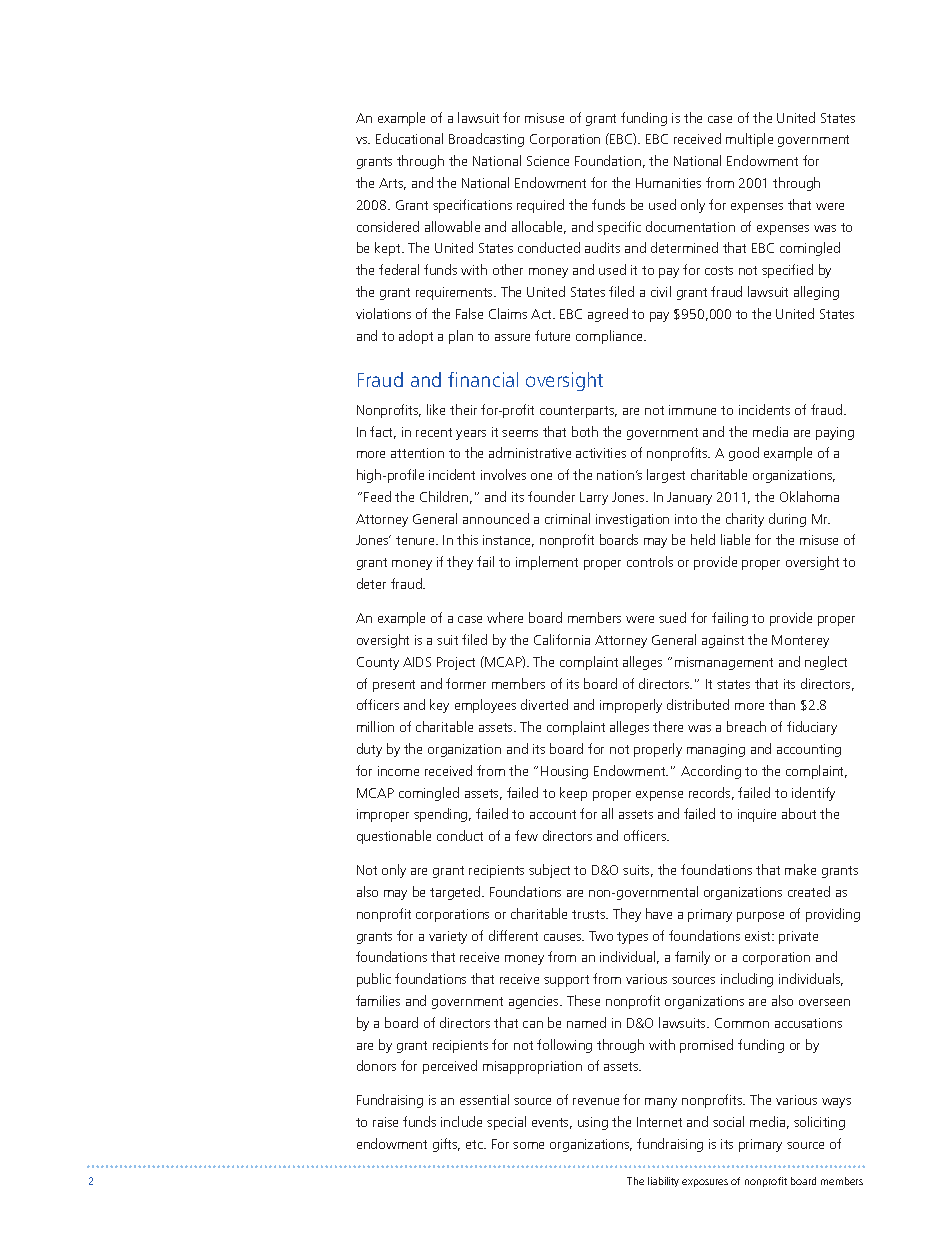  What do you see at coordinates (417, 662) in the document?
I see `AIDS` at bounding box center [417, 662].
